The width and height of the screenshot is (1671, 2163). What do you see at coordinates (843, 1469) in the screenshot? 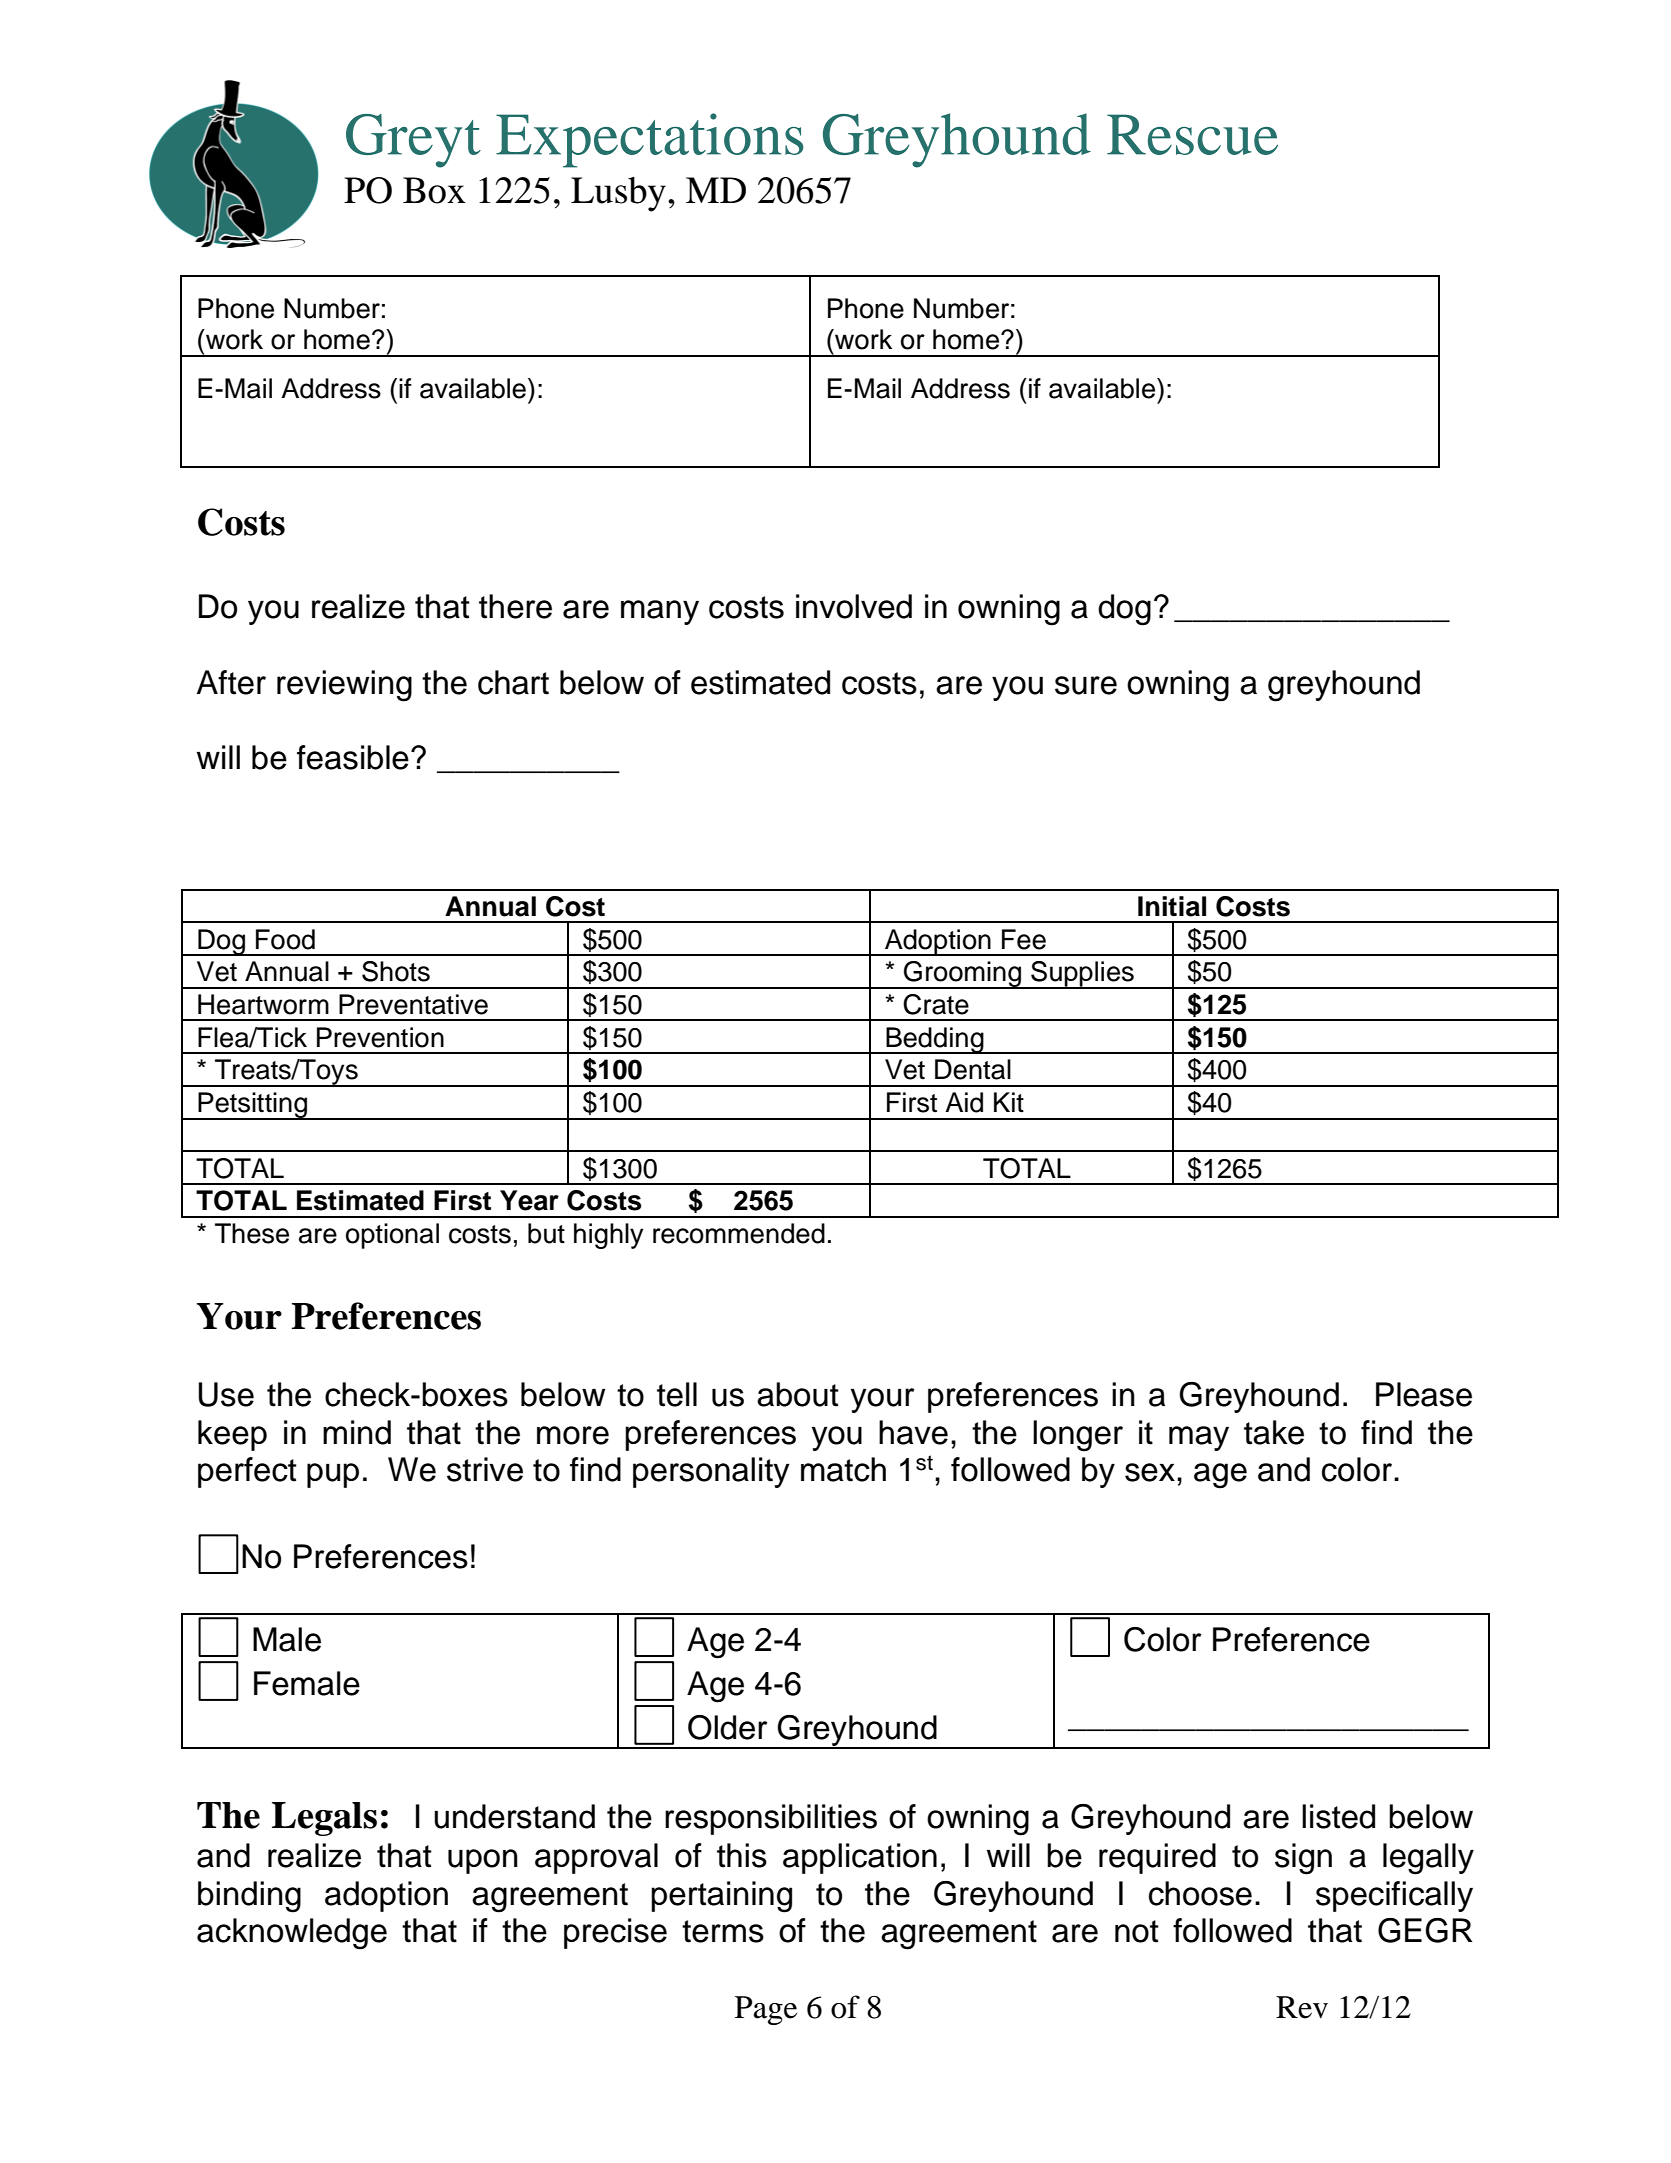
I see `match` at bounding box center [843, 1469].
